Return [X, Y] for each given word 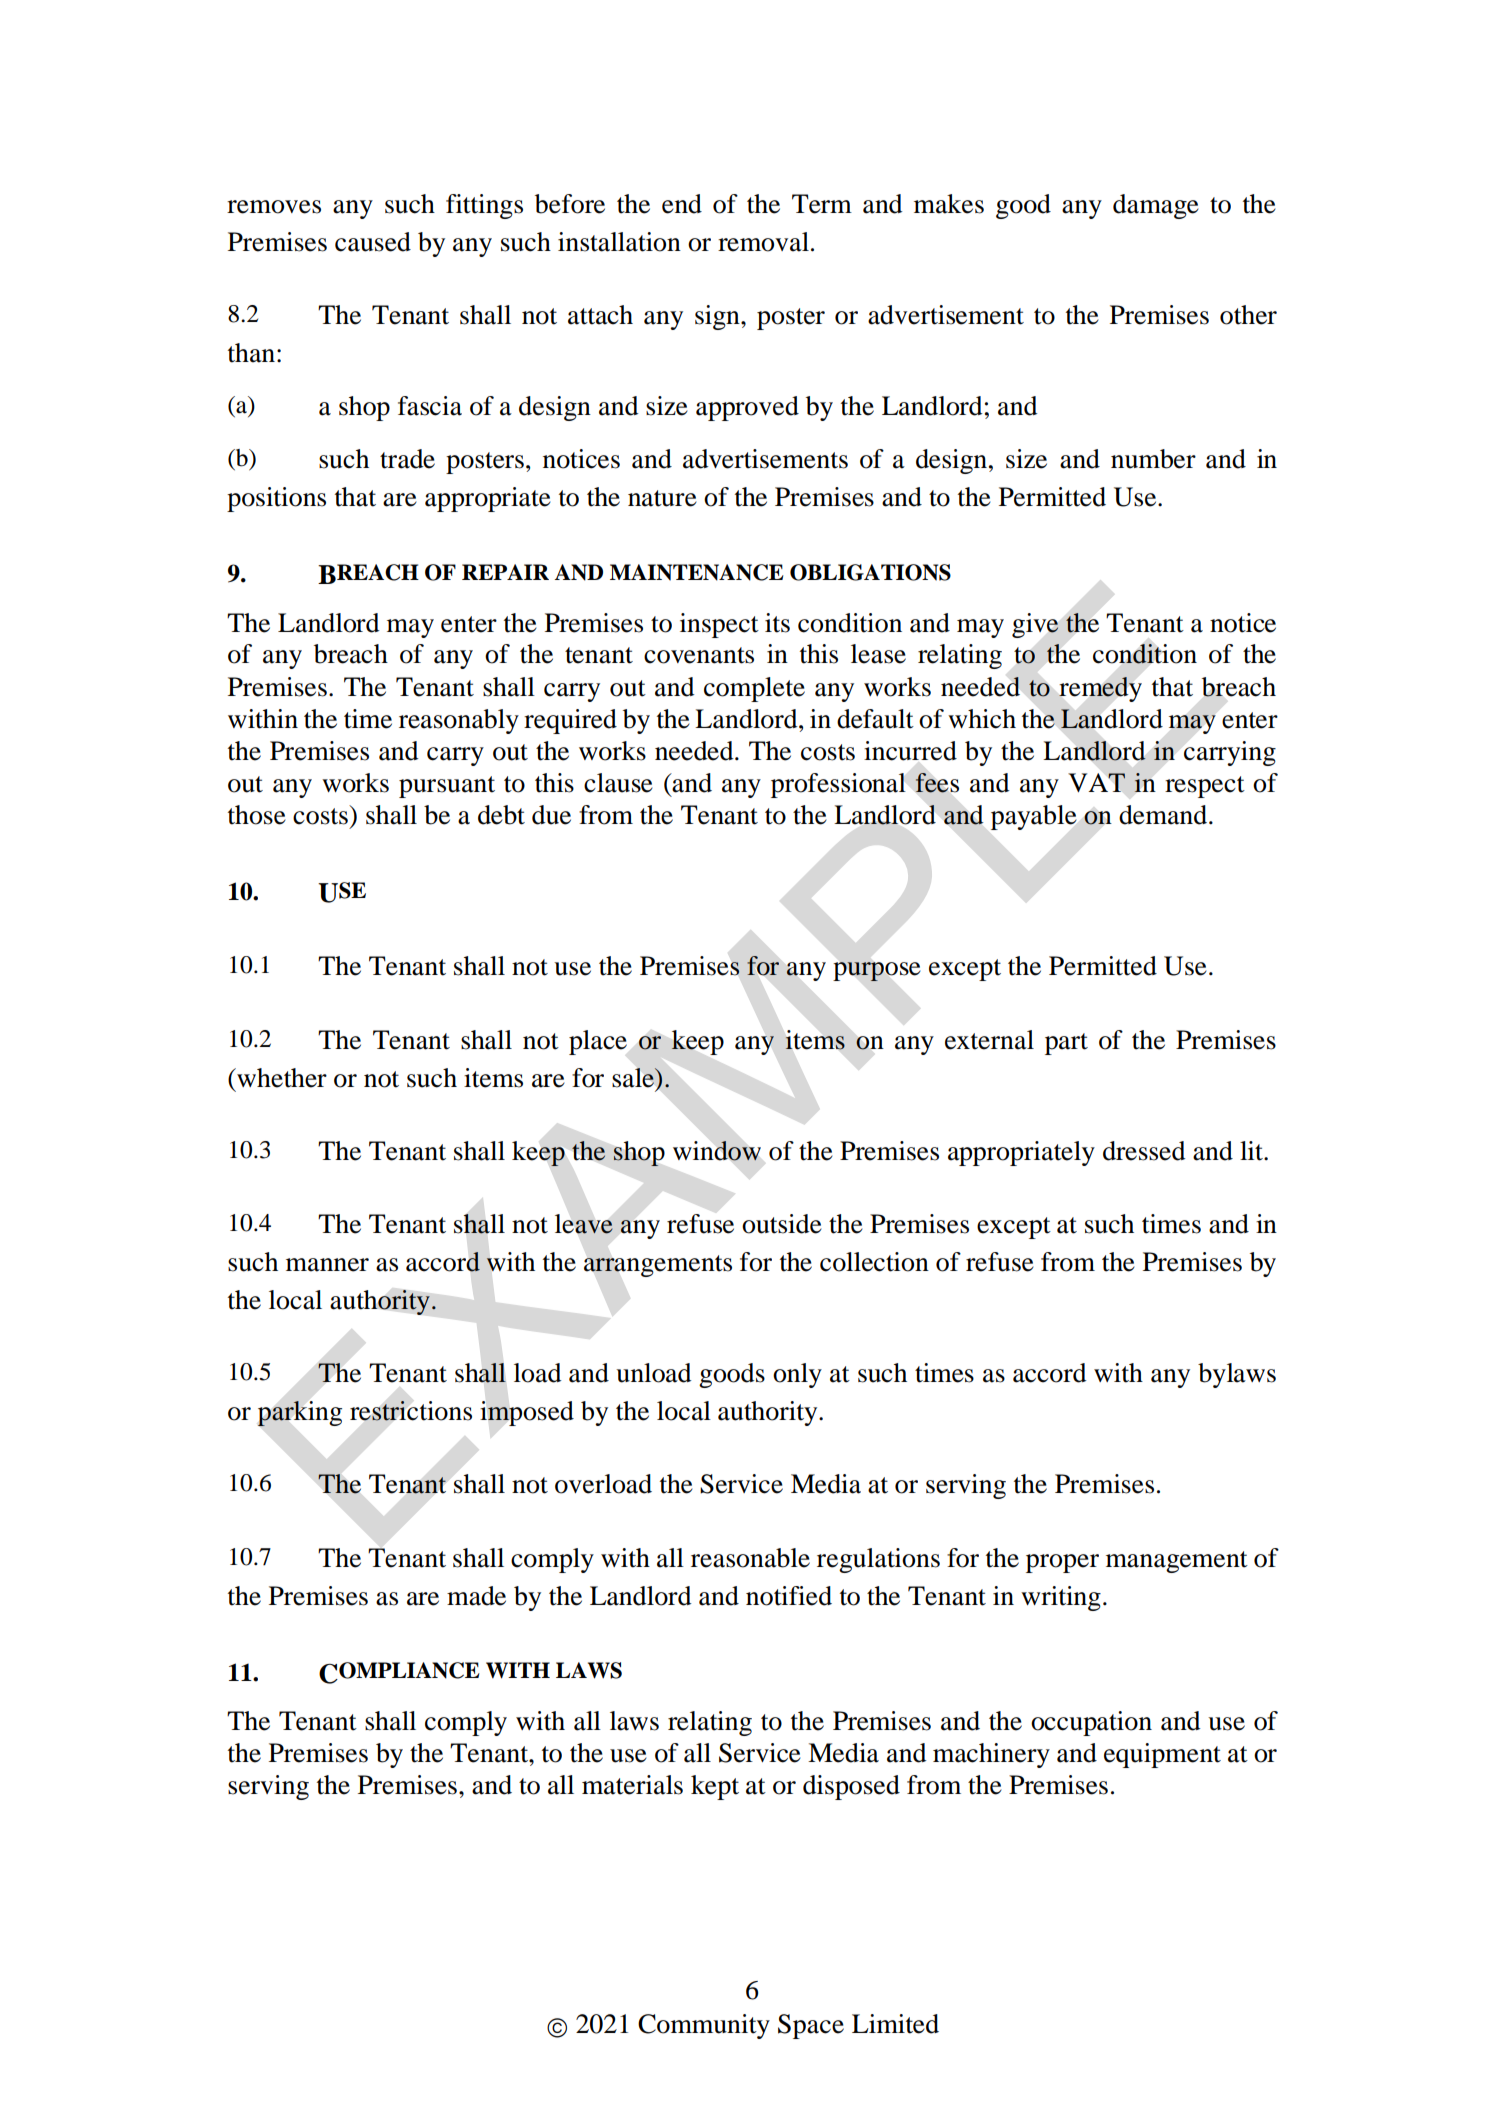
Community [704, 2026]
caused [373, 242]
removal [763, 242]
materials [632, 1785]
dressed [1144, 1151]
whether [281, 1078]
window [717, 1151]
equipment [1162, 1755]
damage [1156, 206]
